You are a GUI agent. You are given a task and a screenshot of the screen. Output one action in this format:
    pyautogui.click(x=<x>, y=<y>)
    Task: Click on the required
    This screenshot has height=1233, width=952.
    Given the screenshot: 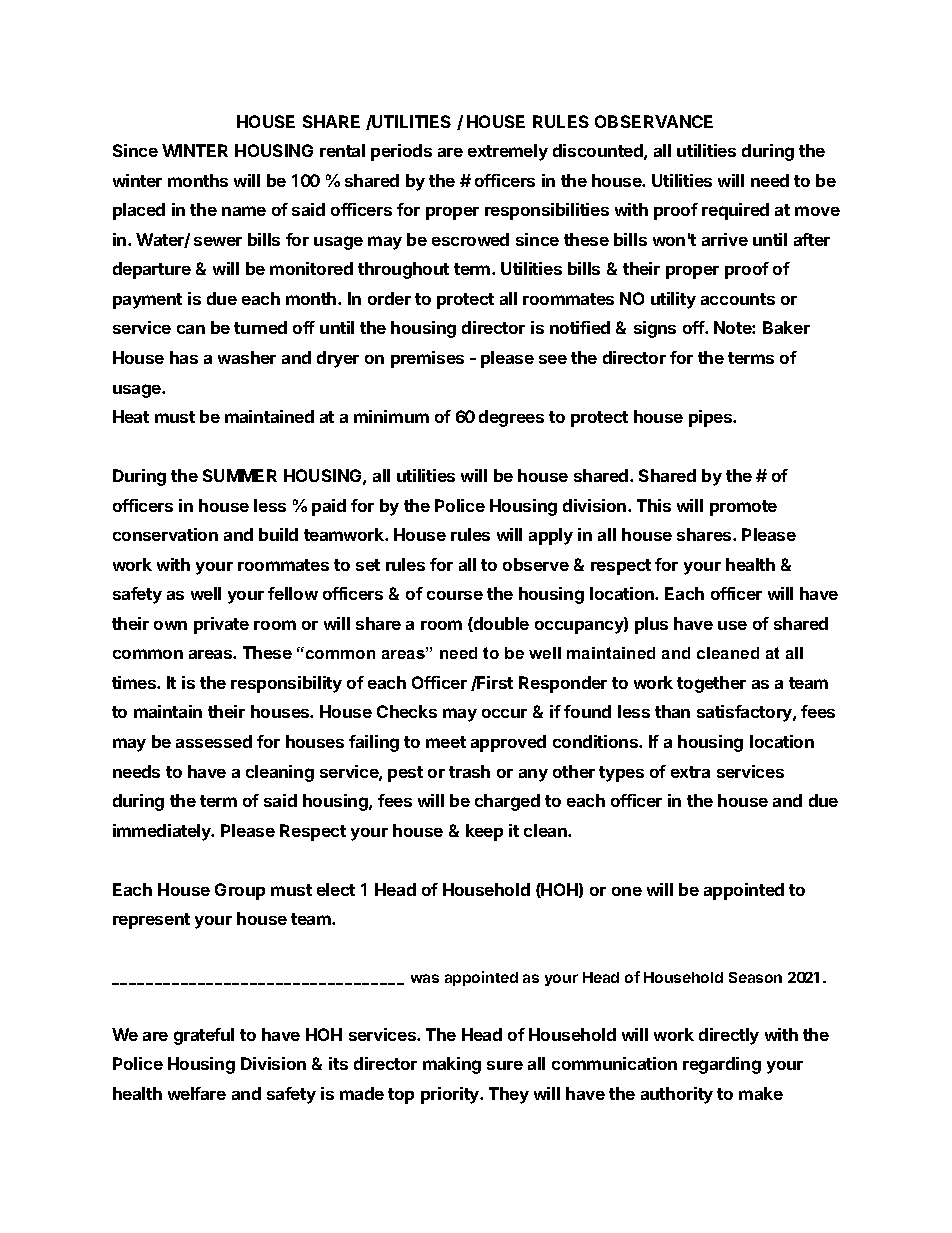 What is the action you would take?
    pyautogui.click(x=735, y=211)
